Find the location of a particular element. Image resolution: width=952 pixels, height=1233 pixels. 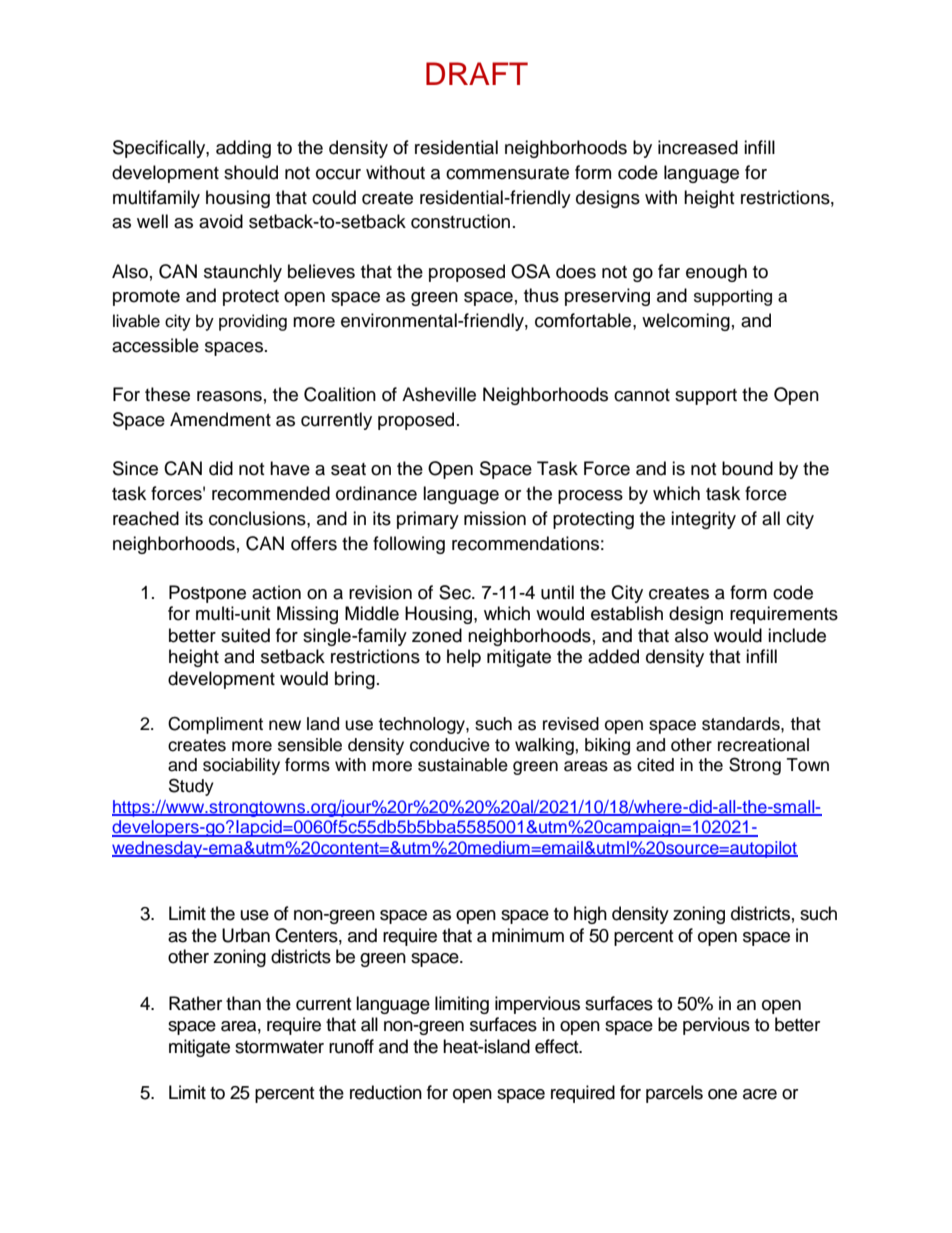

Sec is located at coordinates (456, 592).
